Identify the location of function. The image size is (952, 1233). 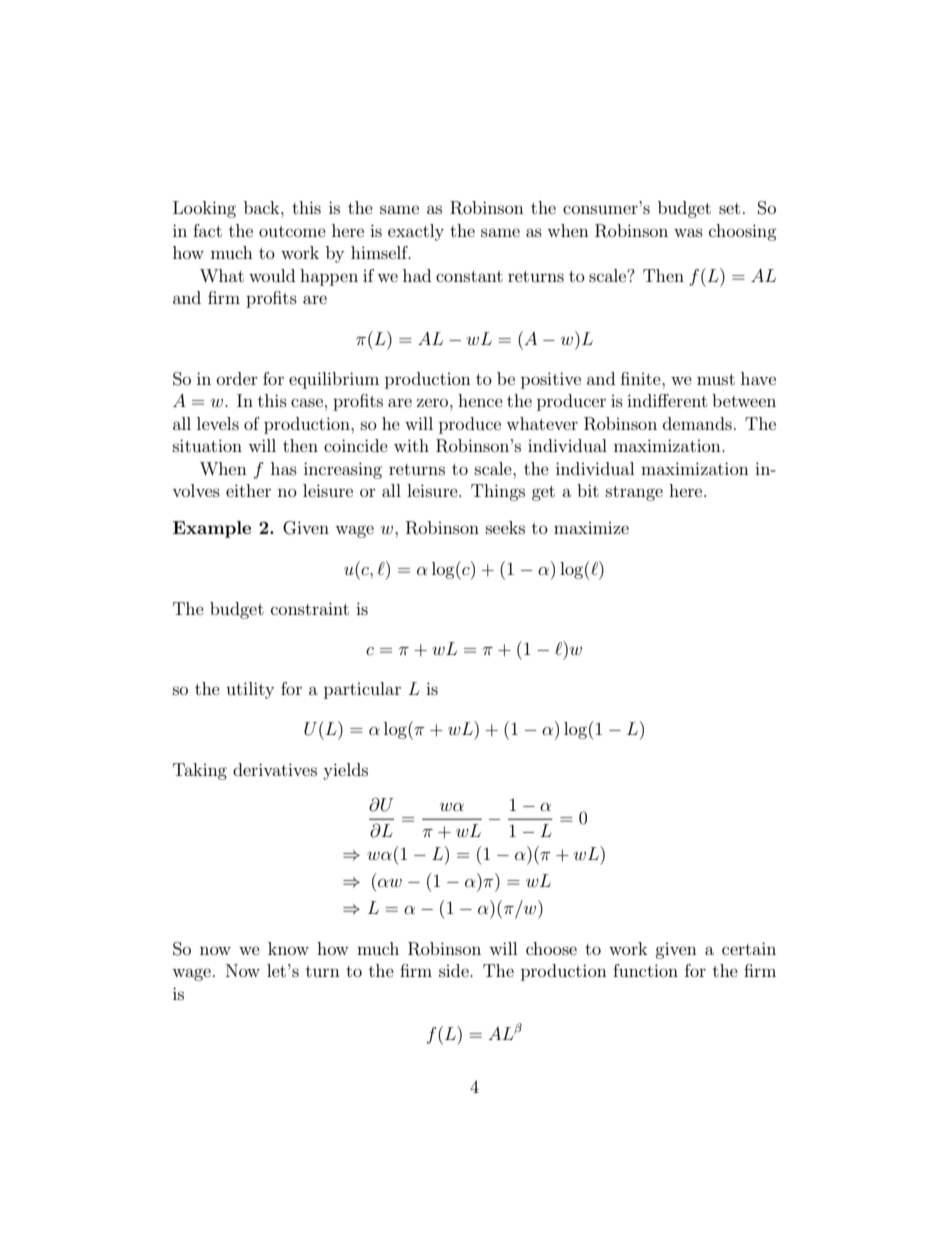
(645, 970).
